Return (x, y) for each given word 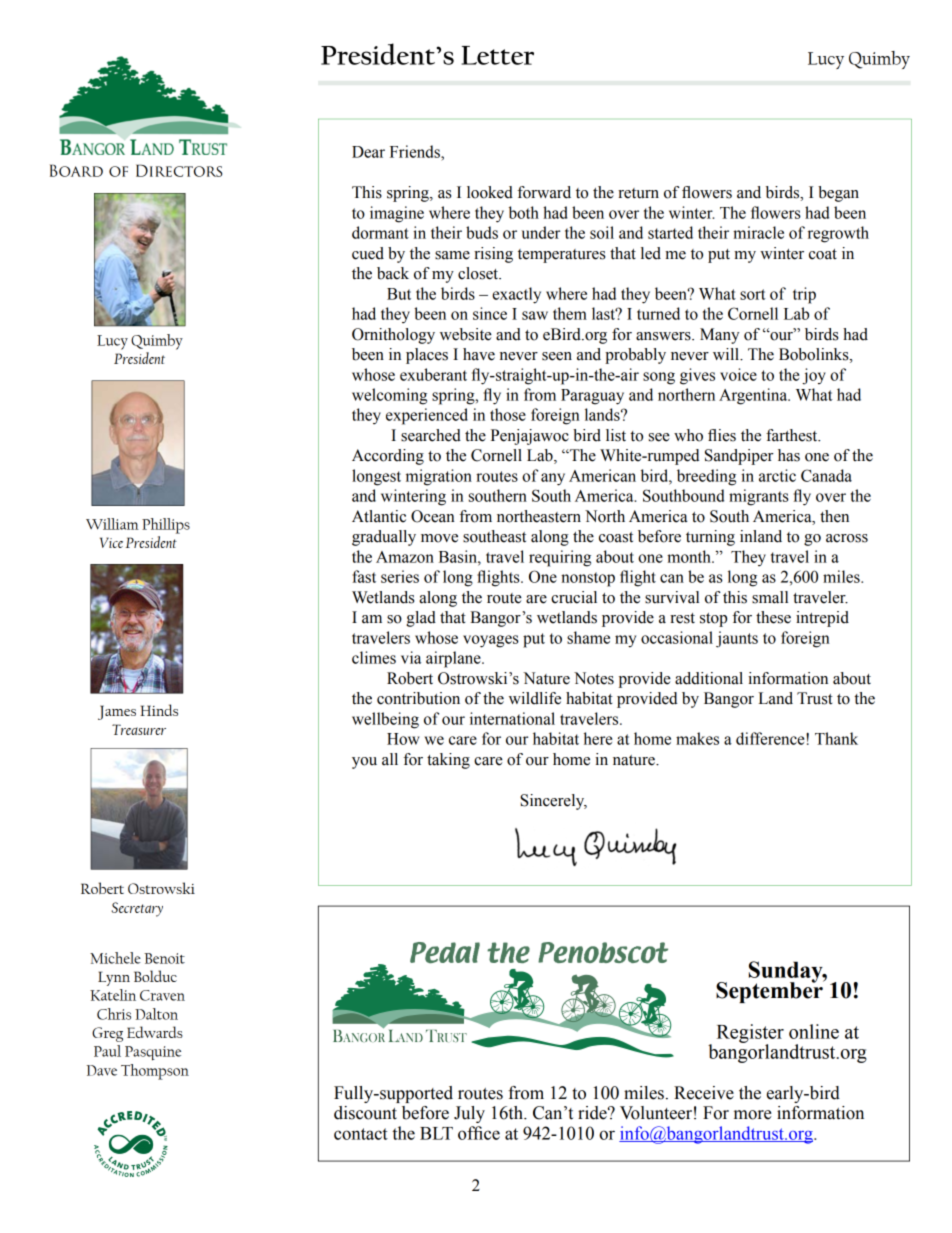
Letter (498, 55)
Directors (179, 170)
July (469, 1114)
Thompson (155, 1072)
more (753, 1115)
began (838, 194)
